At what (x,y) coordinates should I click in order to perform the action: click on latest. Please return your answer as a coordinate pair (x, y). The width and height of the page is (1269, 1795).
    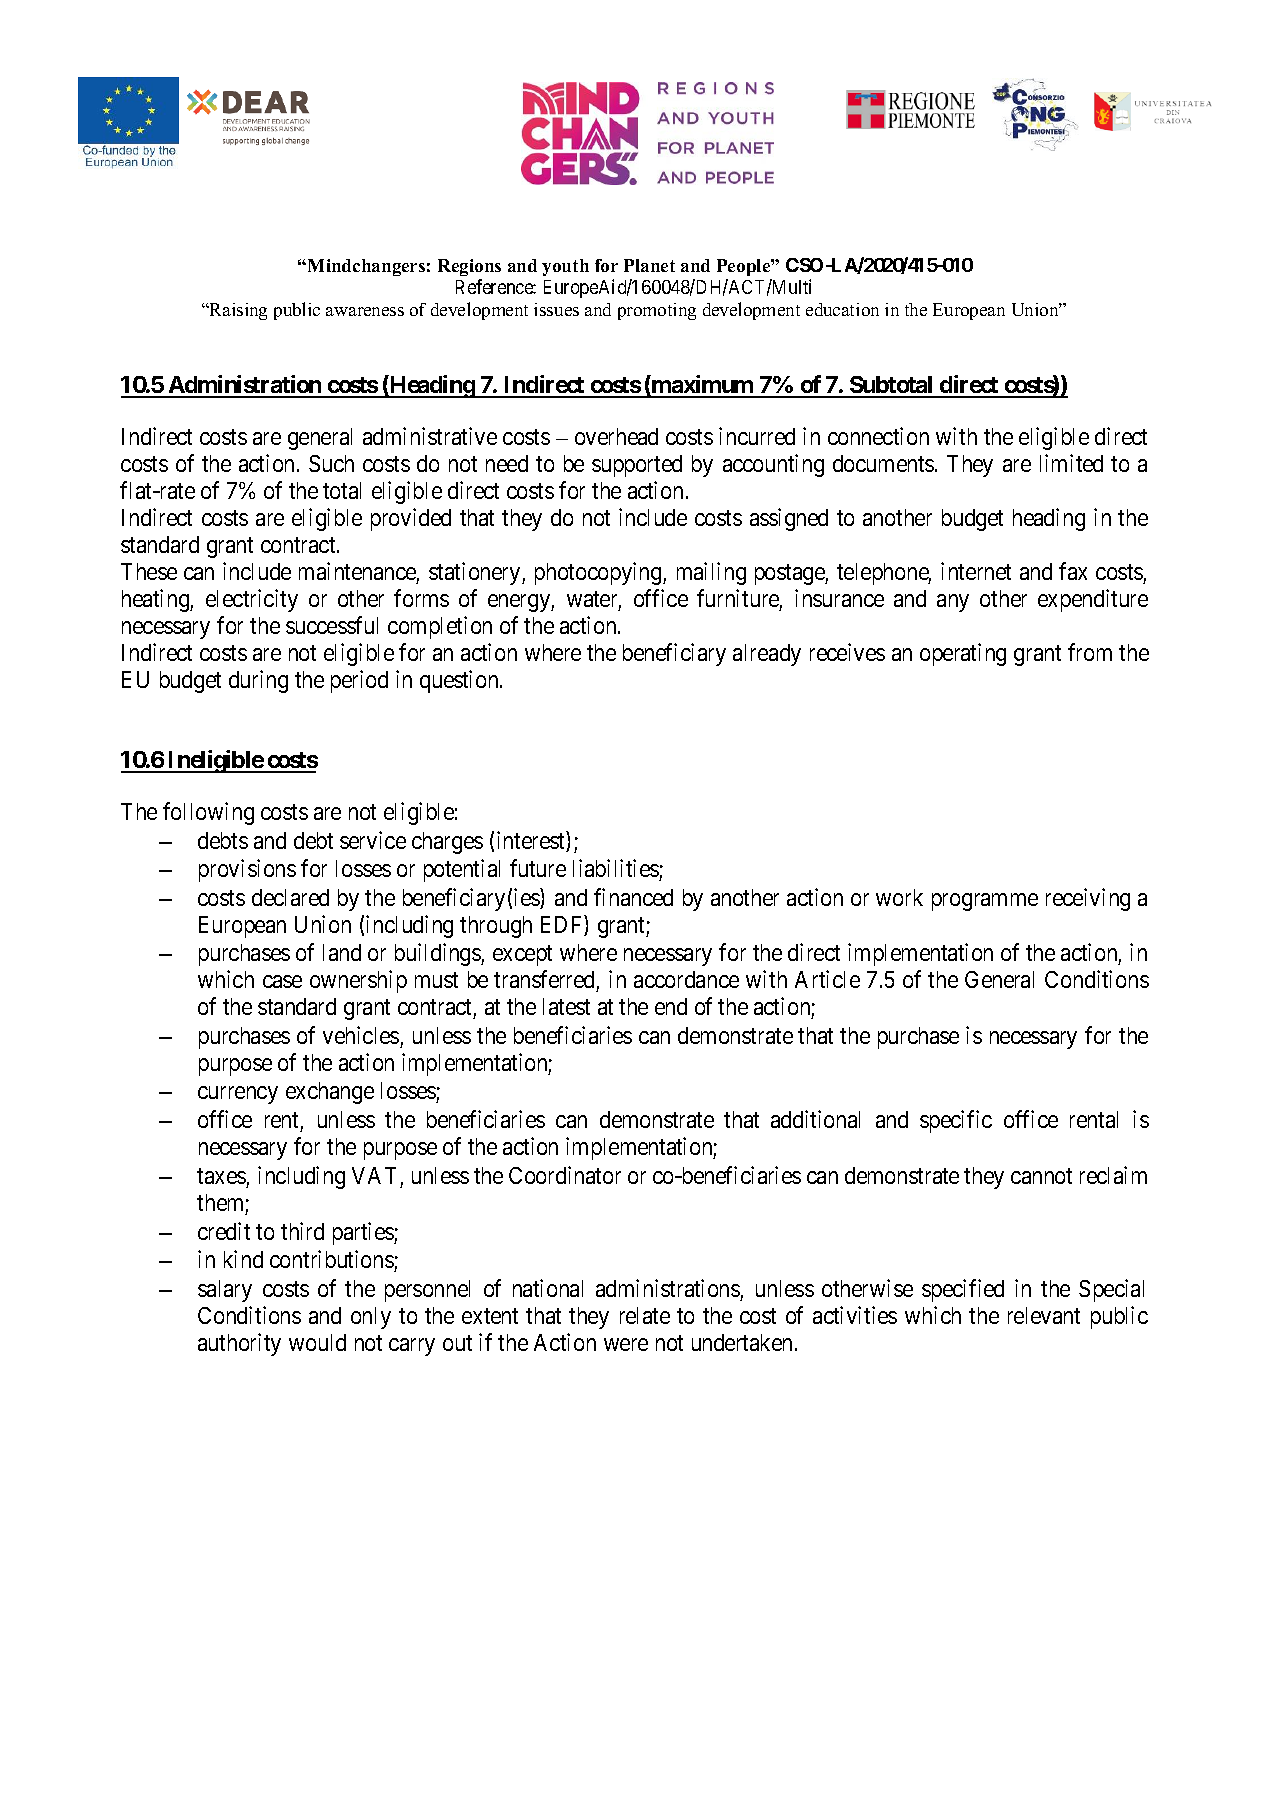
    Looking at the image, I should click on (566, 1006).
